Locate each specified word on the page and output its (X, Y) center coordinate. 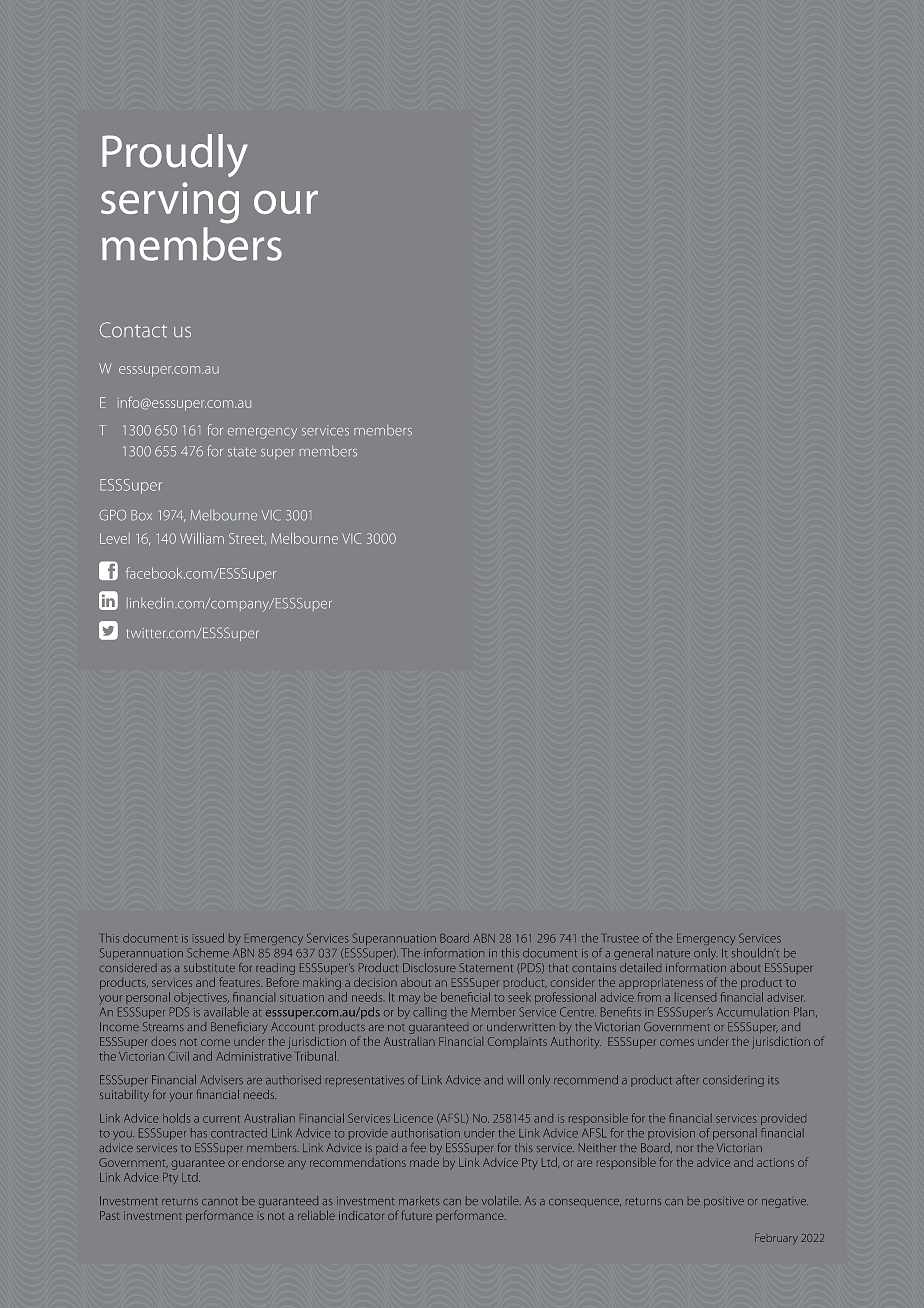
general (633, 954)
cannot (220, 1202)
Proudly (175, 155)
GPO (112, 515)
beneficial (465, 997)
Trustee (621, 938)
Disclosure (429, 967)
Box (141, 515)
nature (673, 954)
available (226, 1012)
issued (208, 938)
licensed (695, 997)
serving (170, 203)
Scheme (208, 953)
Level (115, 538)
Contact (133, 330)
